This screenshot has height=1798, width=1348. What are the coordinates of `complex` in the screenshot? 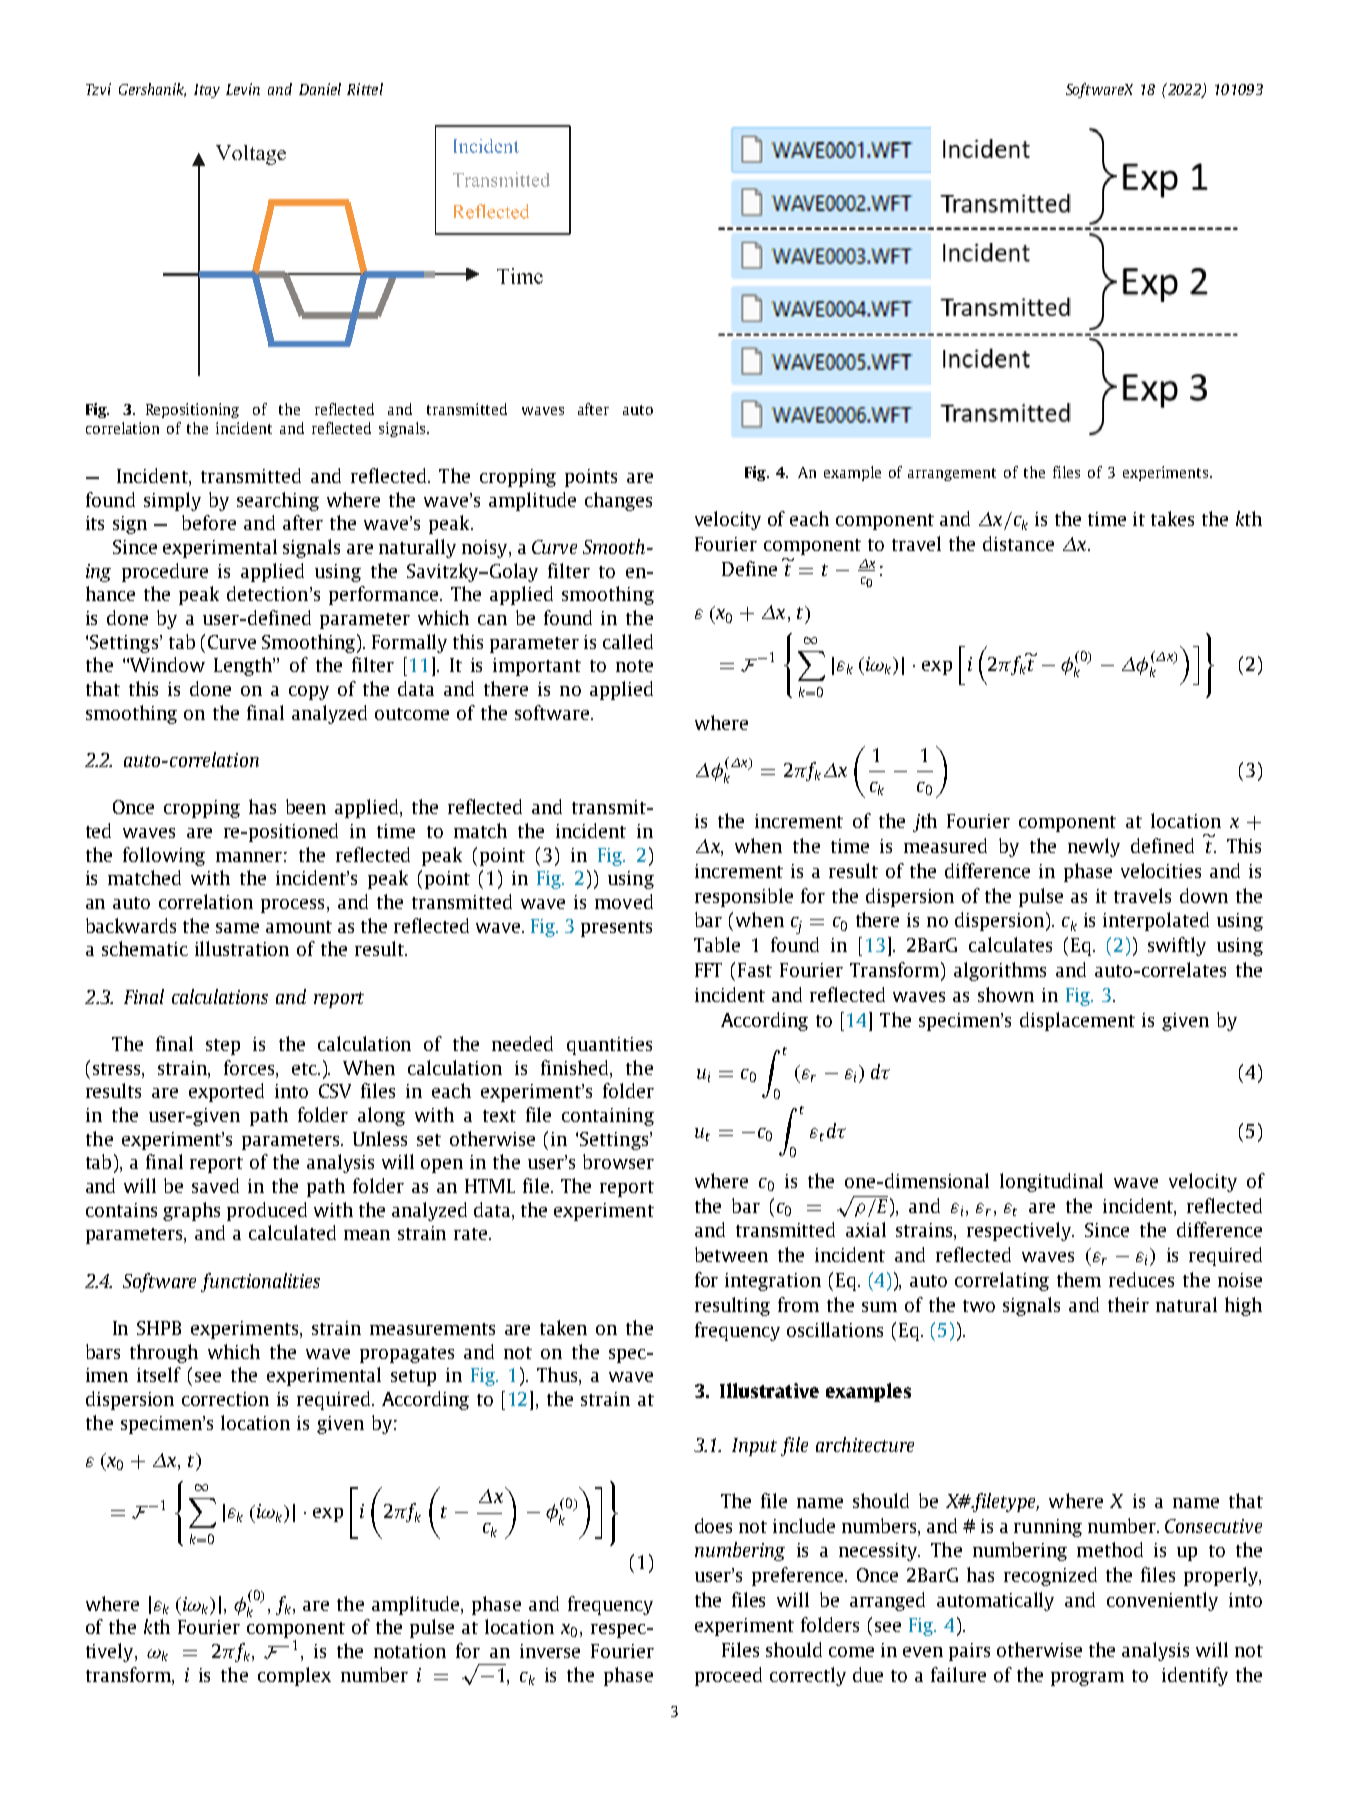 It's located at (294, 1676).
